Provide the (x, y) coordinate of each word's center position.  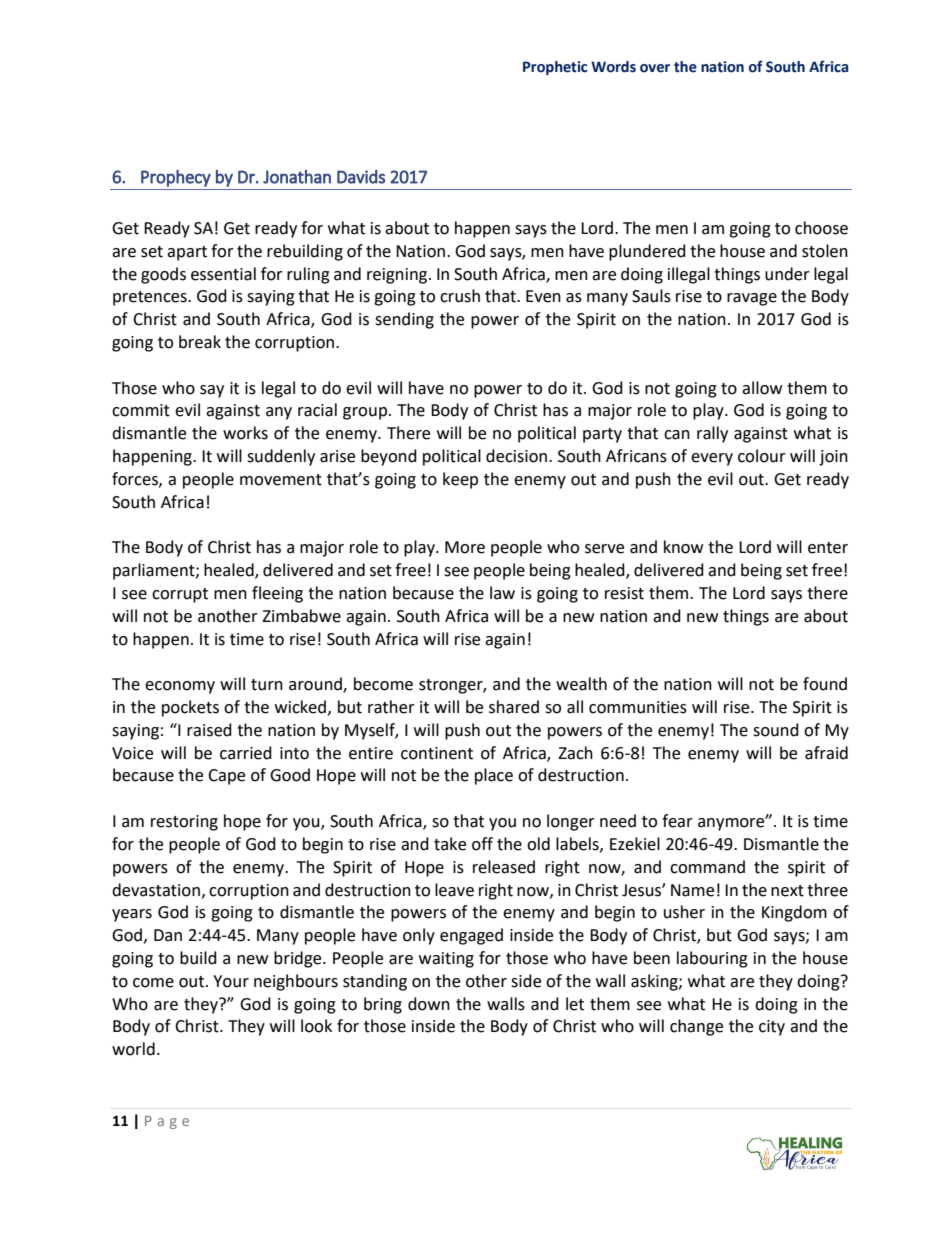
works (245, 433)
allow (762, 388)
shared (514, 707)
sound (776, 730)
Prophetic (555, 68)
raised (209, 730)
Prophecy (176, 178)
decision (518, 456)
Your (231, 981)
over (655, 68)
